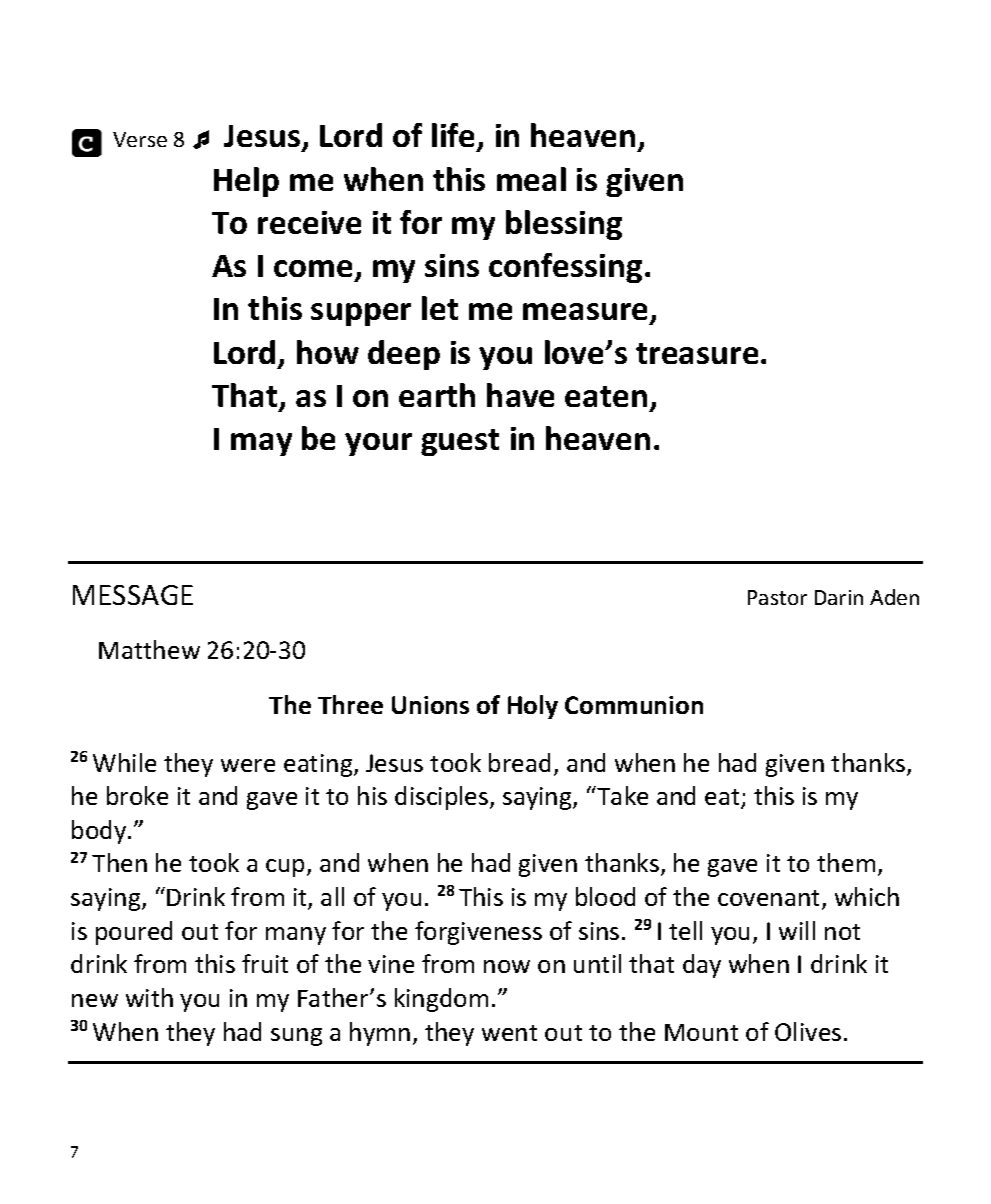 The width and height of the screenshot is (991, 1204). I want to click on Help, so click(246, 182).
